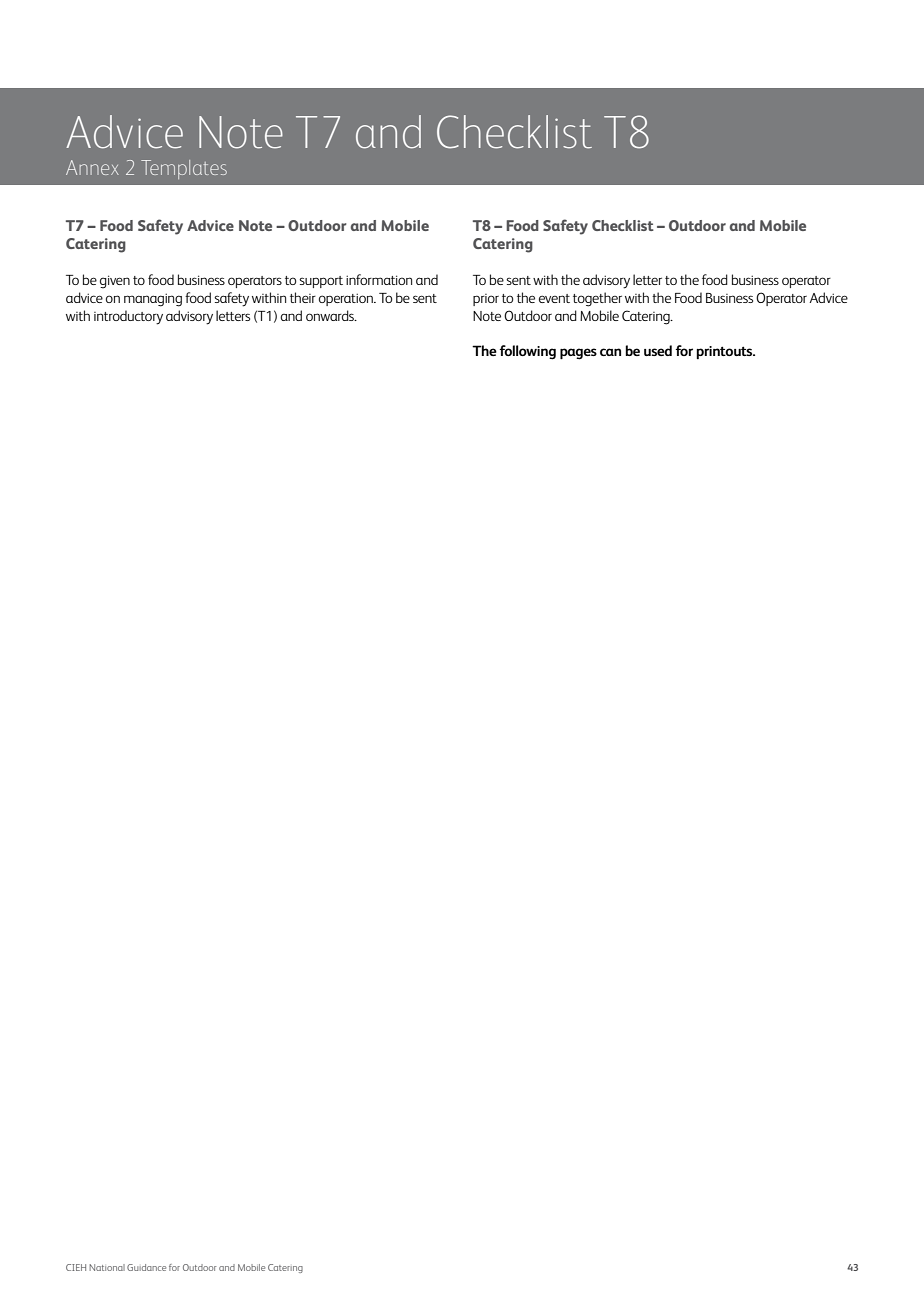 The height and width of the screenshot is (1308, 924). I want to click on following, so click(528, 352).
